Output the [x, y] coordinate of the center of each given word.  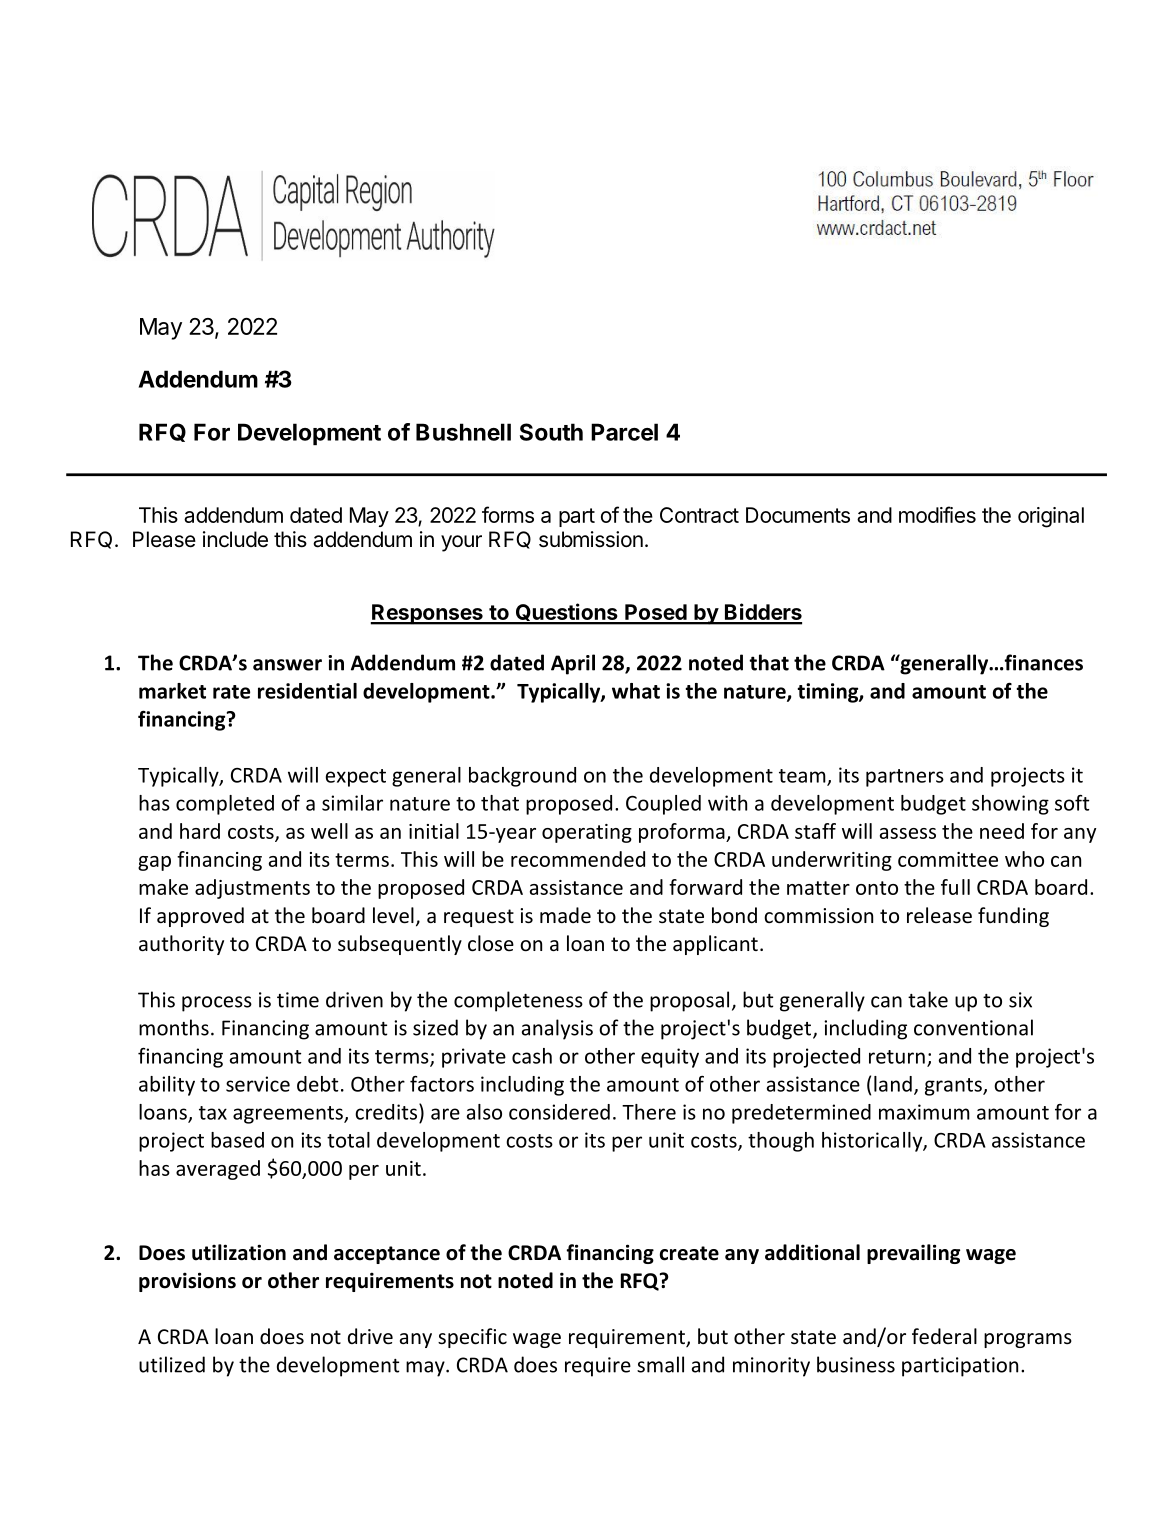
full [955, 887]
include [235, 539]
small [660, 1364]
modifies [937, 514]
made [565, 915]
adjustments [252, 889]
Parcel [624, 432]
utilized [172, 1364]
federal [944, 1336]
